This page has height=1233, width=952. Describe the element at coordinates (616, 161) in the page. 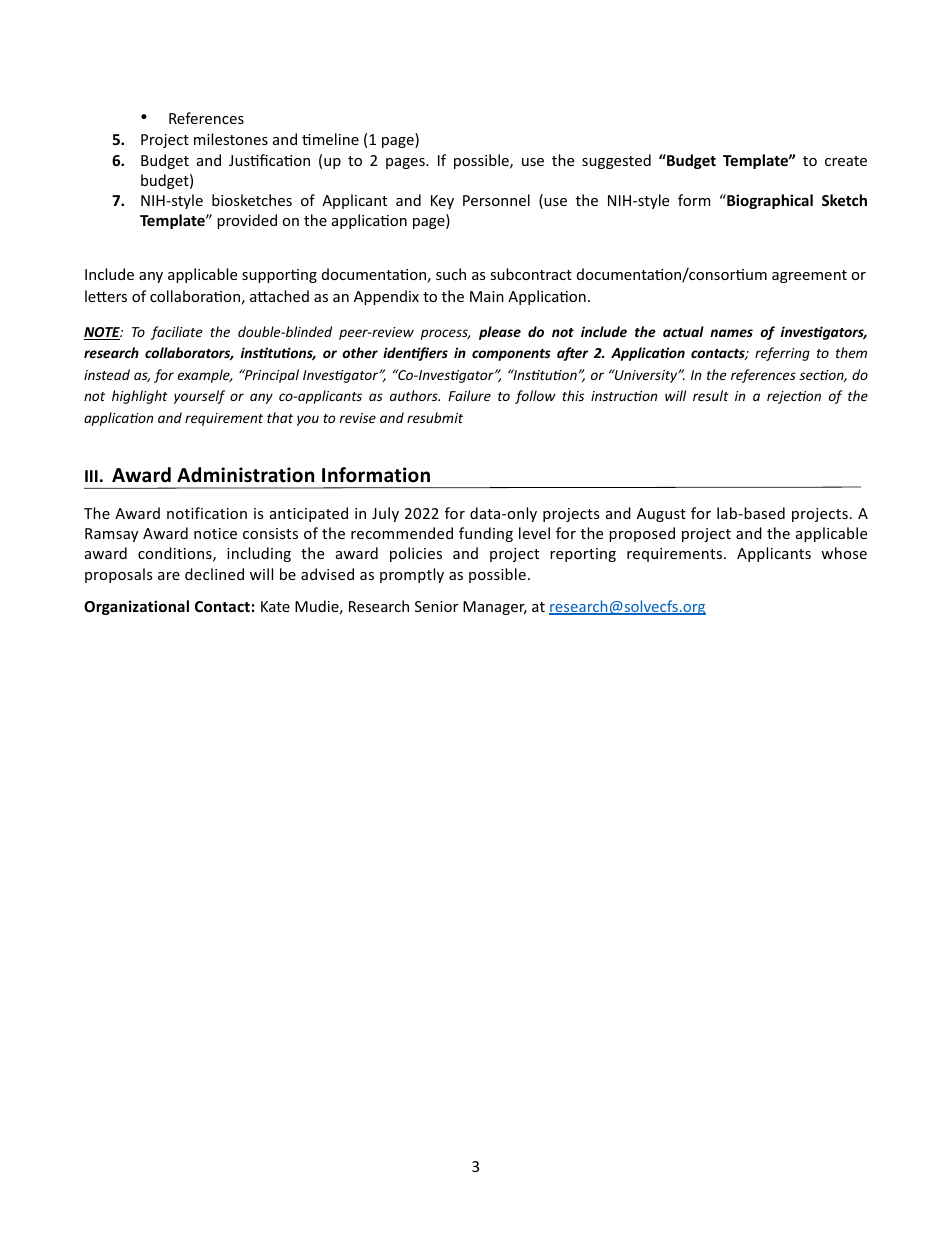

I see `suggested` at that location.
